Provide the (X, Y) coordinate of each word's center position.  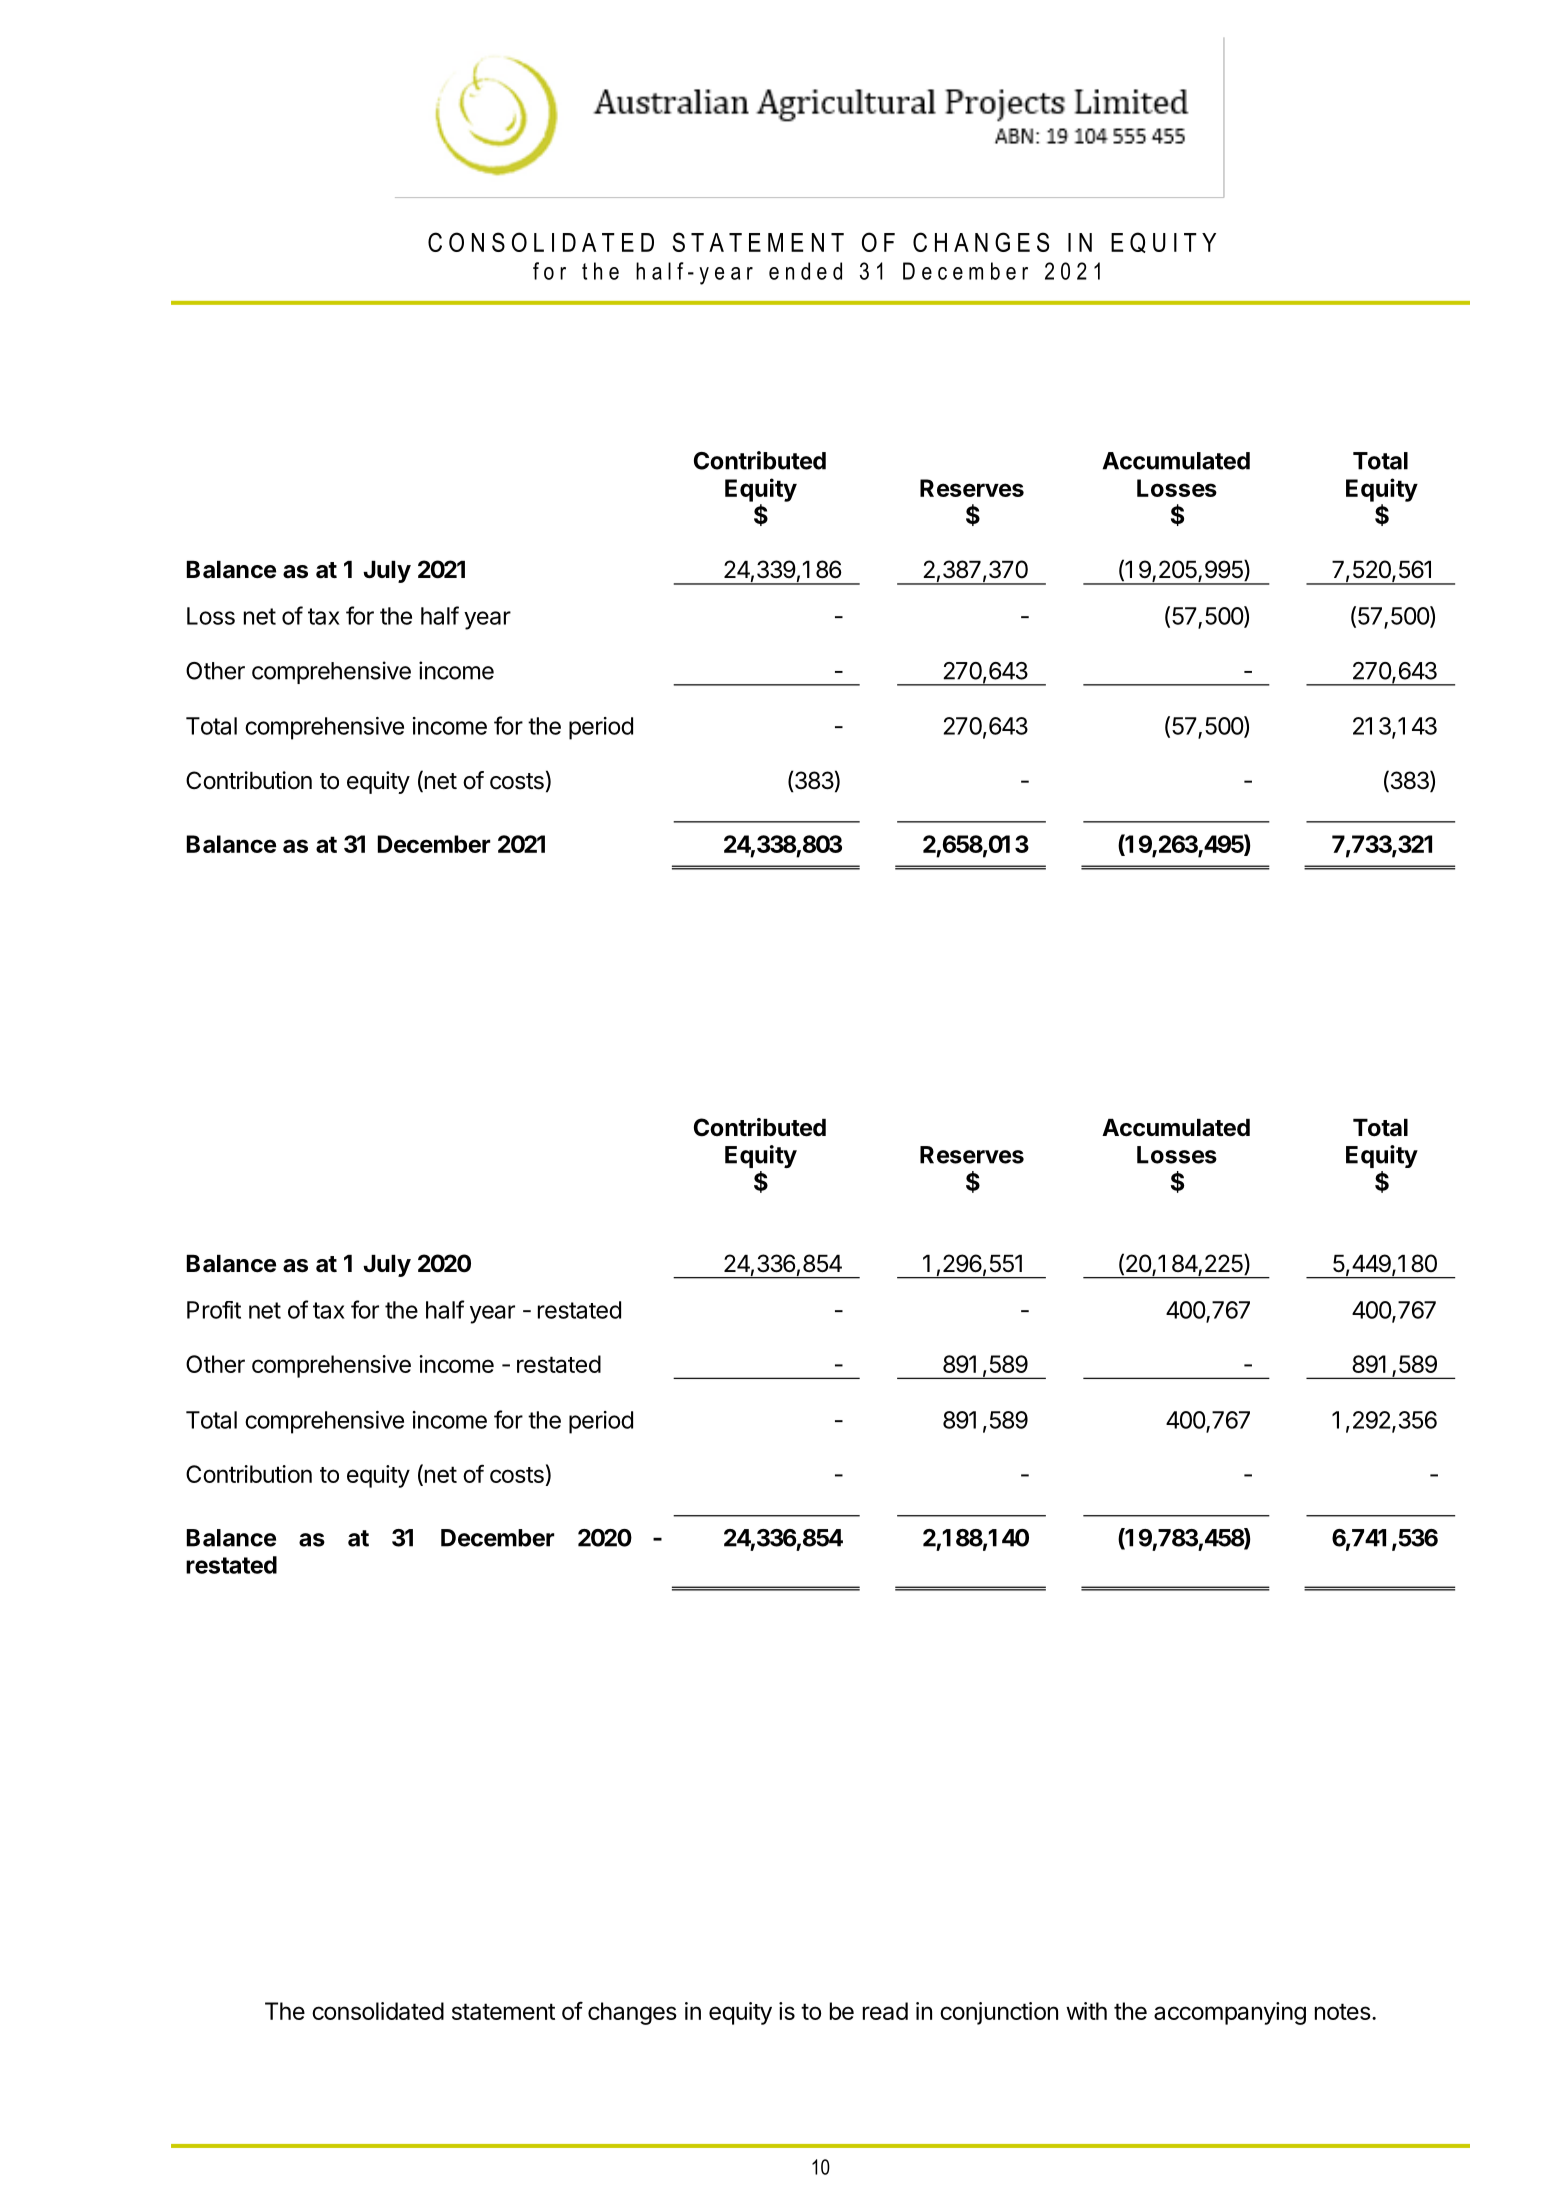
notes (1343, 2011)
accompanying (1230, 2013)
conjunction (999, 2013)
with (1086, 2011)
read (885, 2011)
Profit (214, 1310)
